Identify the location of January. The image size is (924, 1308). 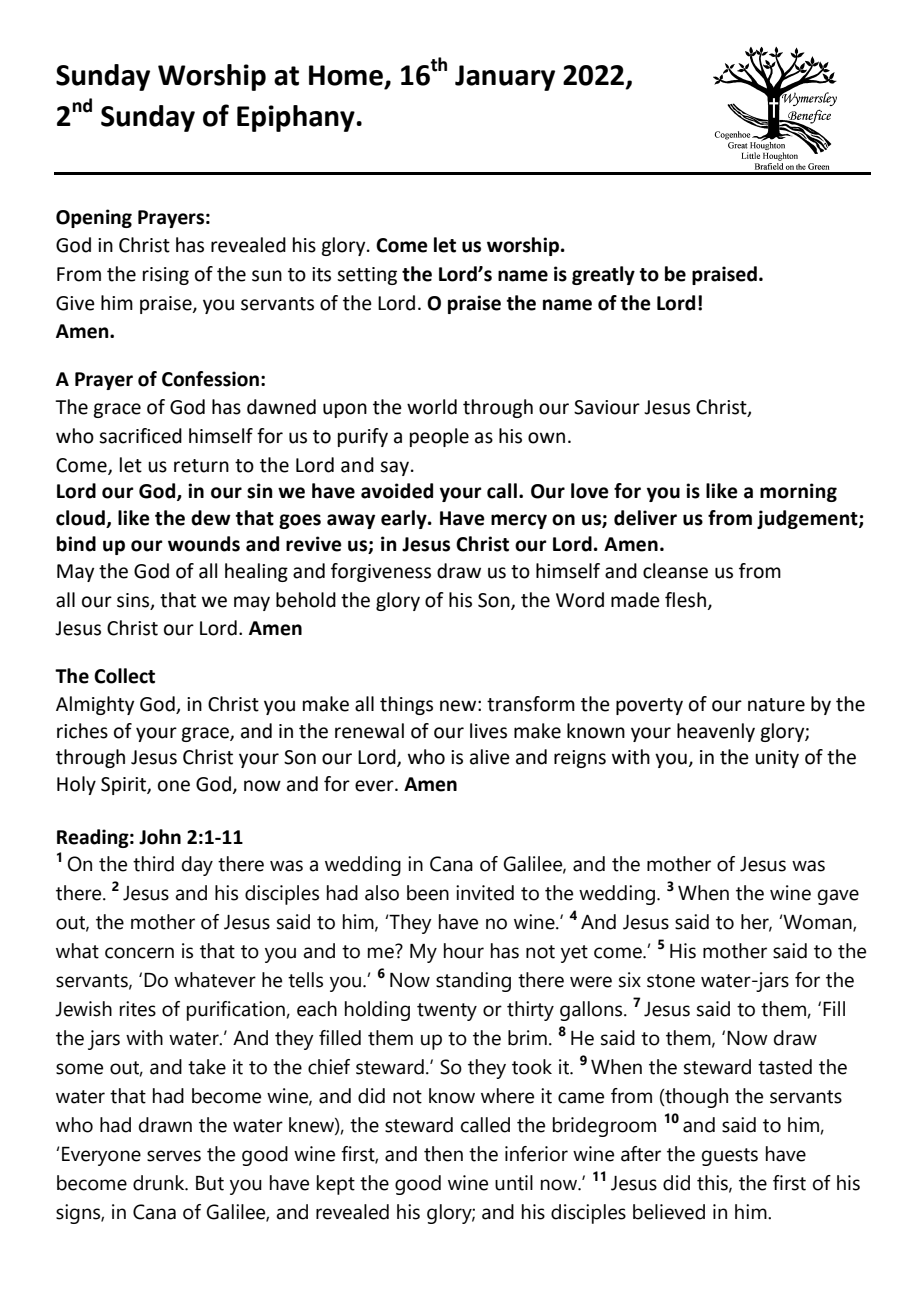
(505, 78).
